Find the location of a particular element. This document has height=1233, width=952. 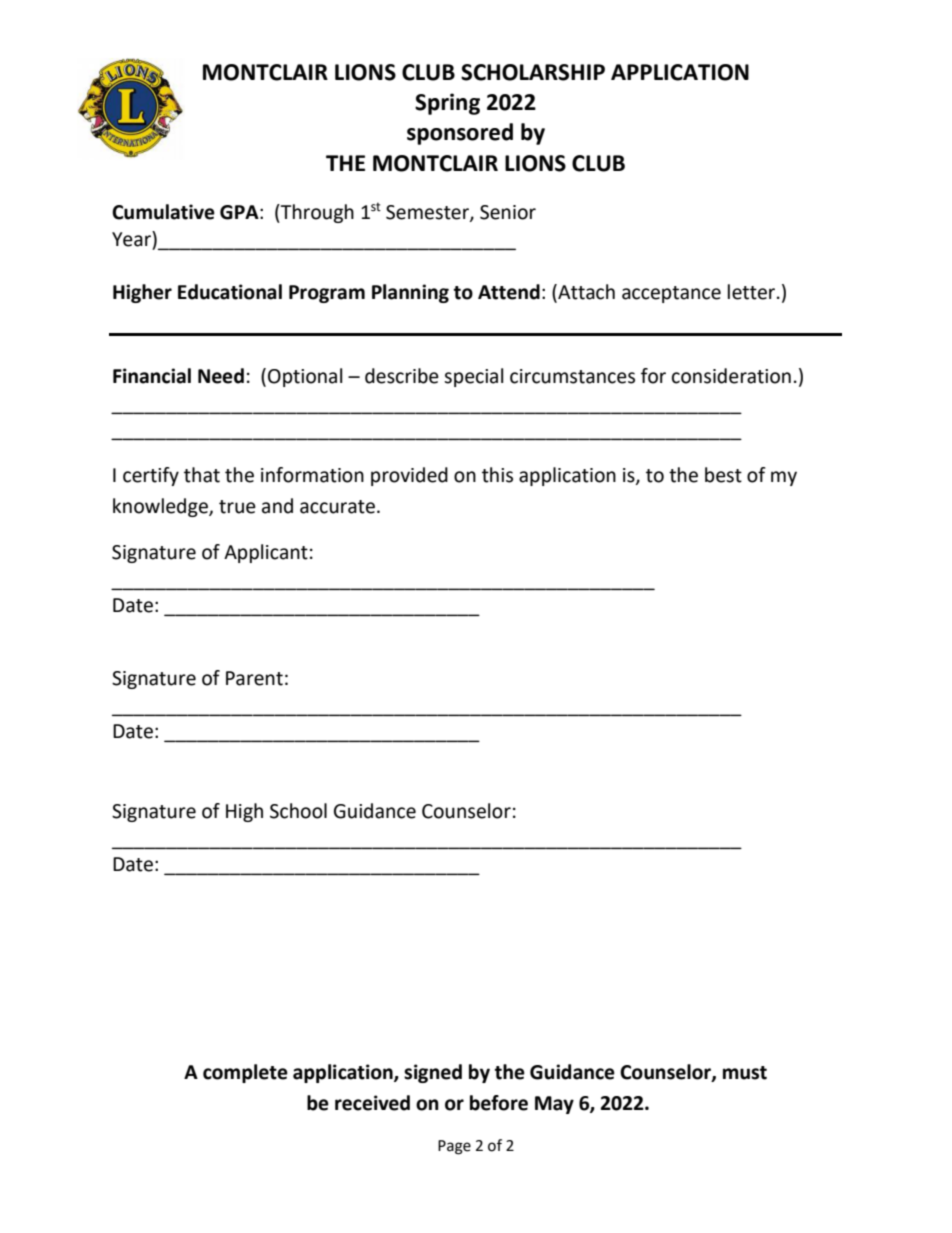

SCHOLARSHIP is located at coordinates (533, 72).
